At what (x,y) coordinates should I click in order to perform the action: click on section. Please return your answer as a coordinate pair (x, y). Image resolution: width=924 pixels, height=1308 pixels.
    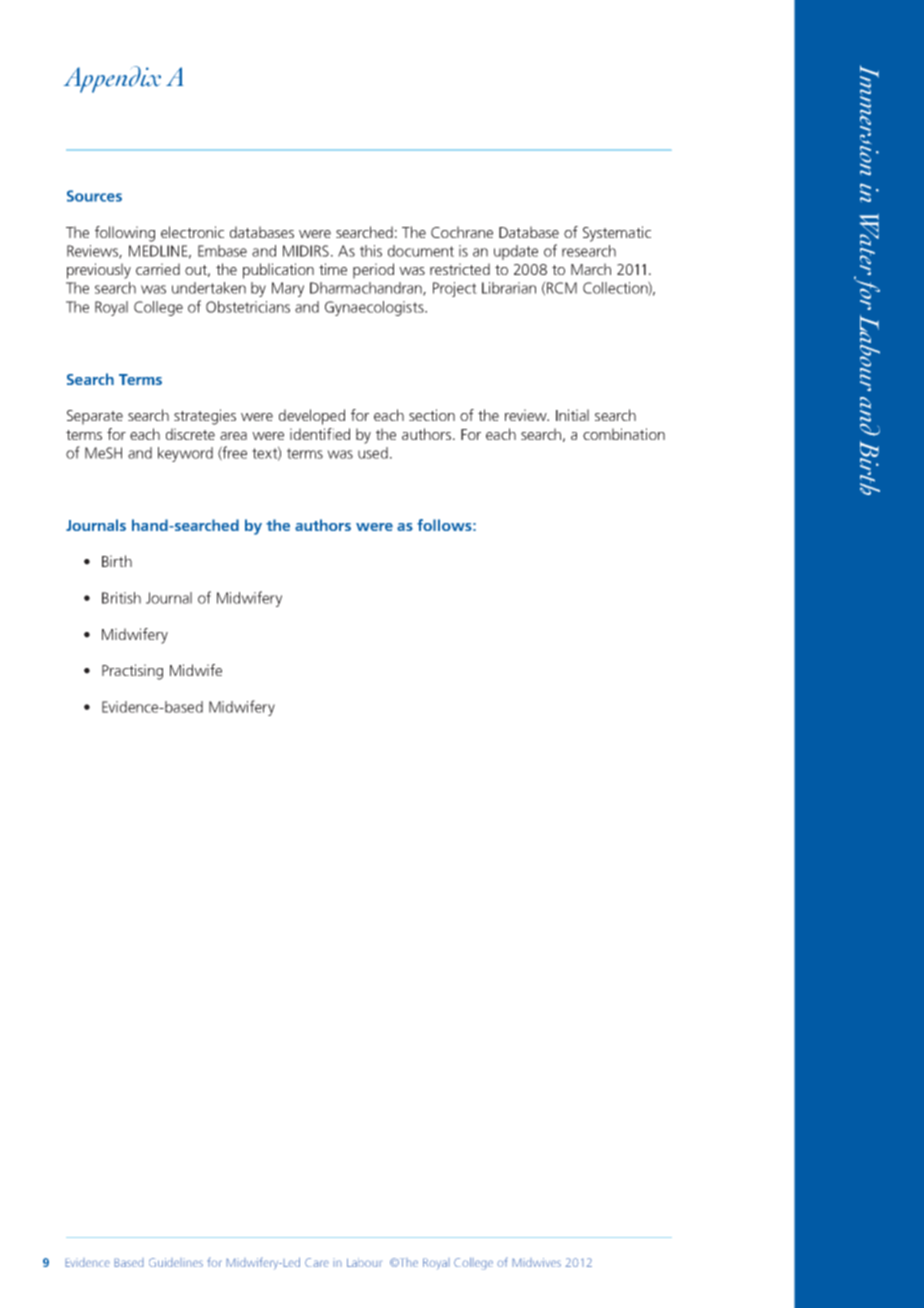
    Looking at the image, I should click on (432, 415).
